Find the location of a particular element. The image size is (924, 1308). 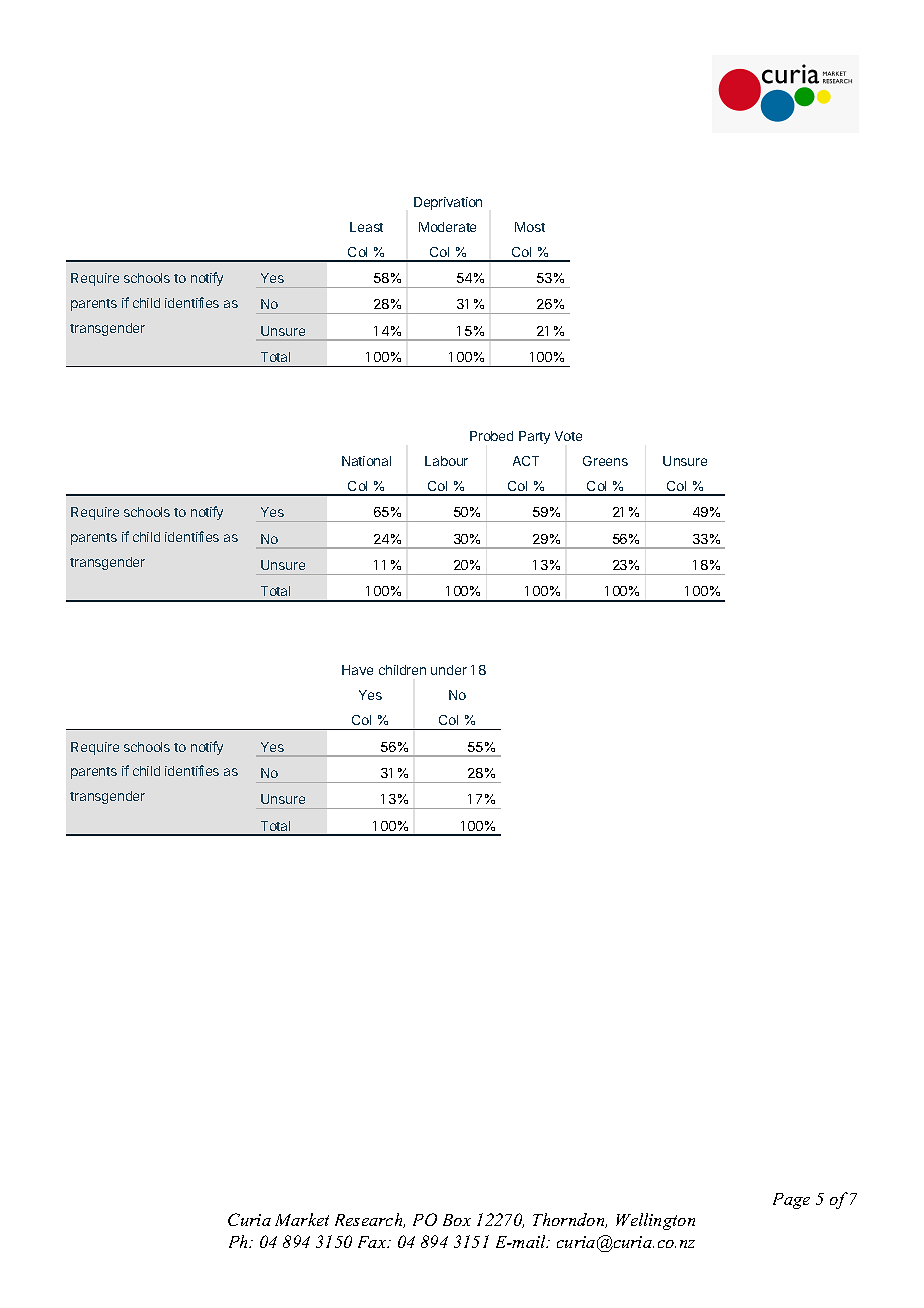

Page is located at coordinates (791, 1201).
